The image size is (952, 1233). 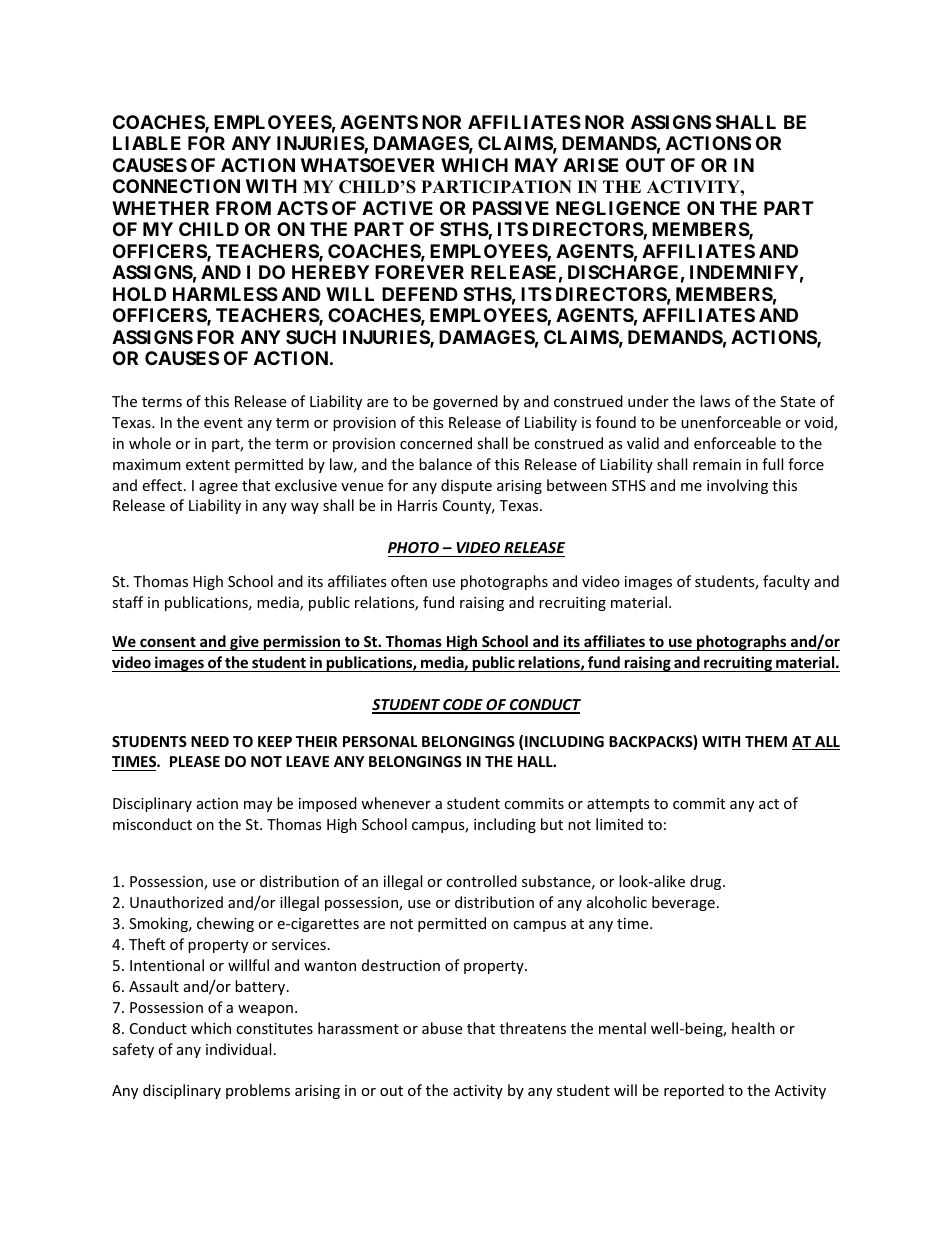 I want to click on individual, so click(x=238, y=1049).
